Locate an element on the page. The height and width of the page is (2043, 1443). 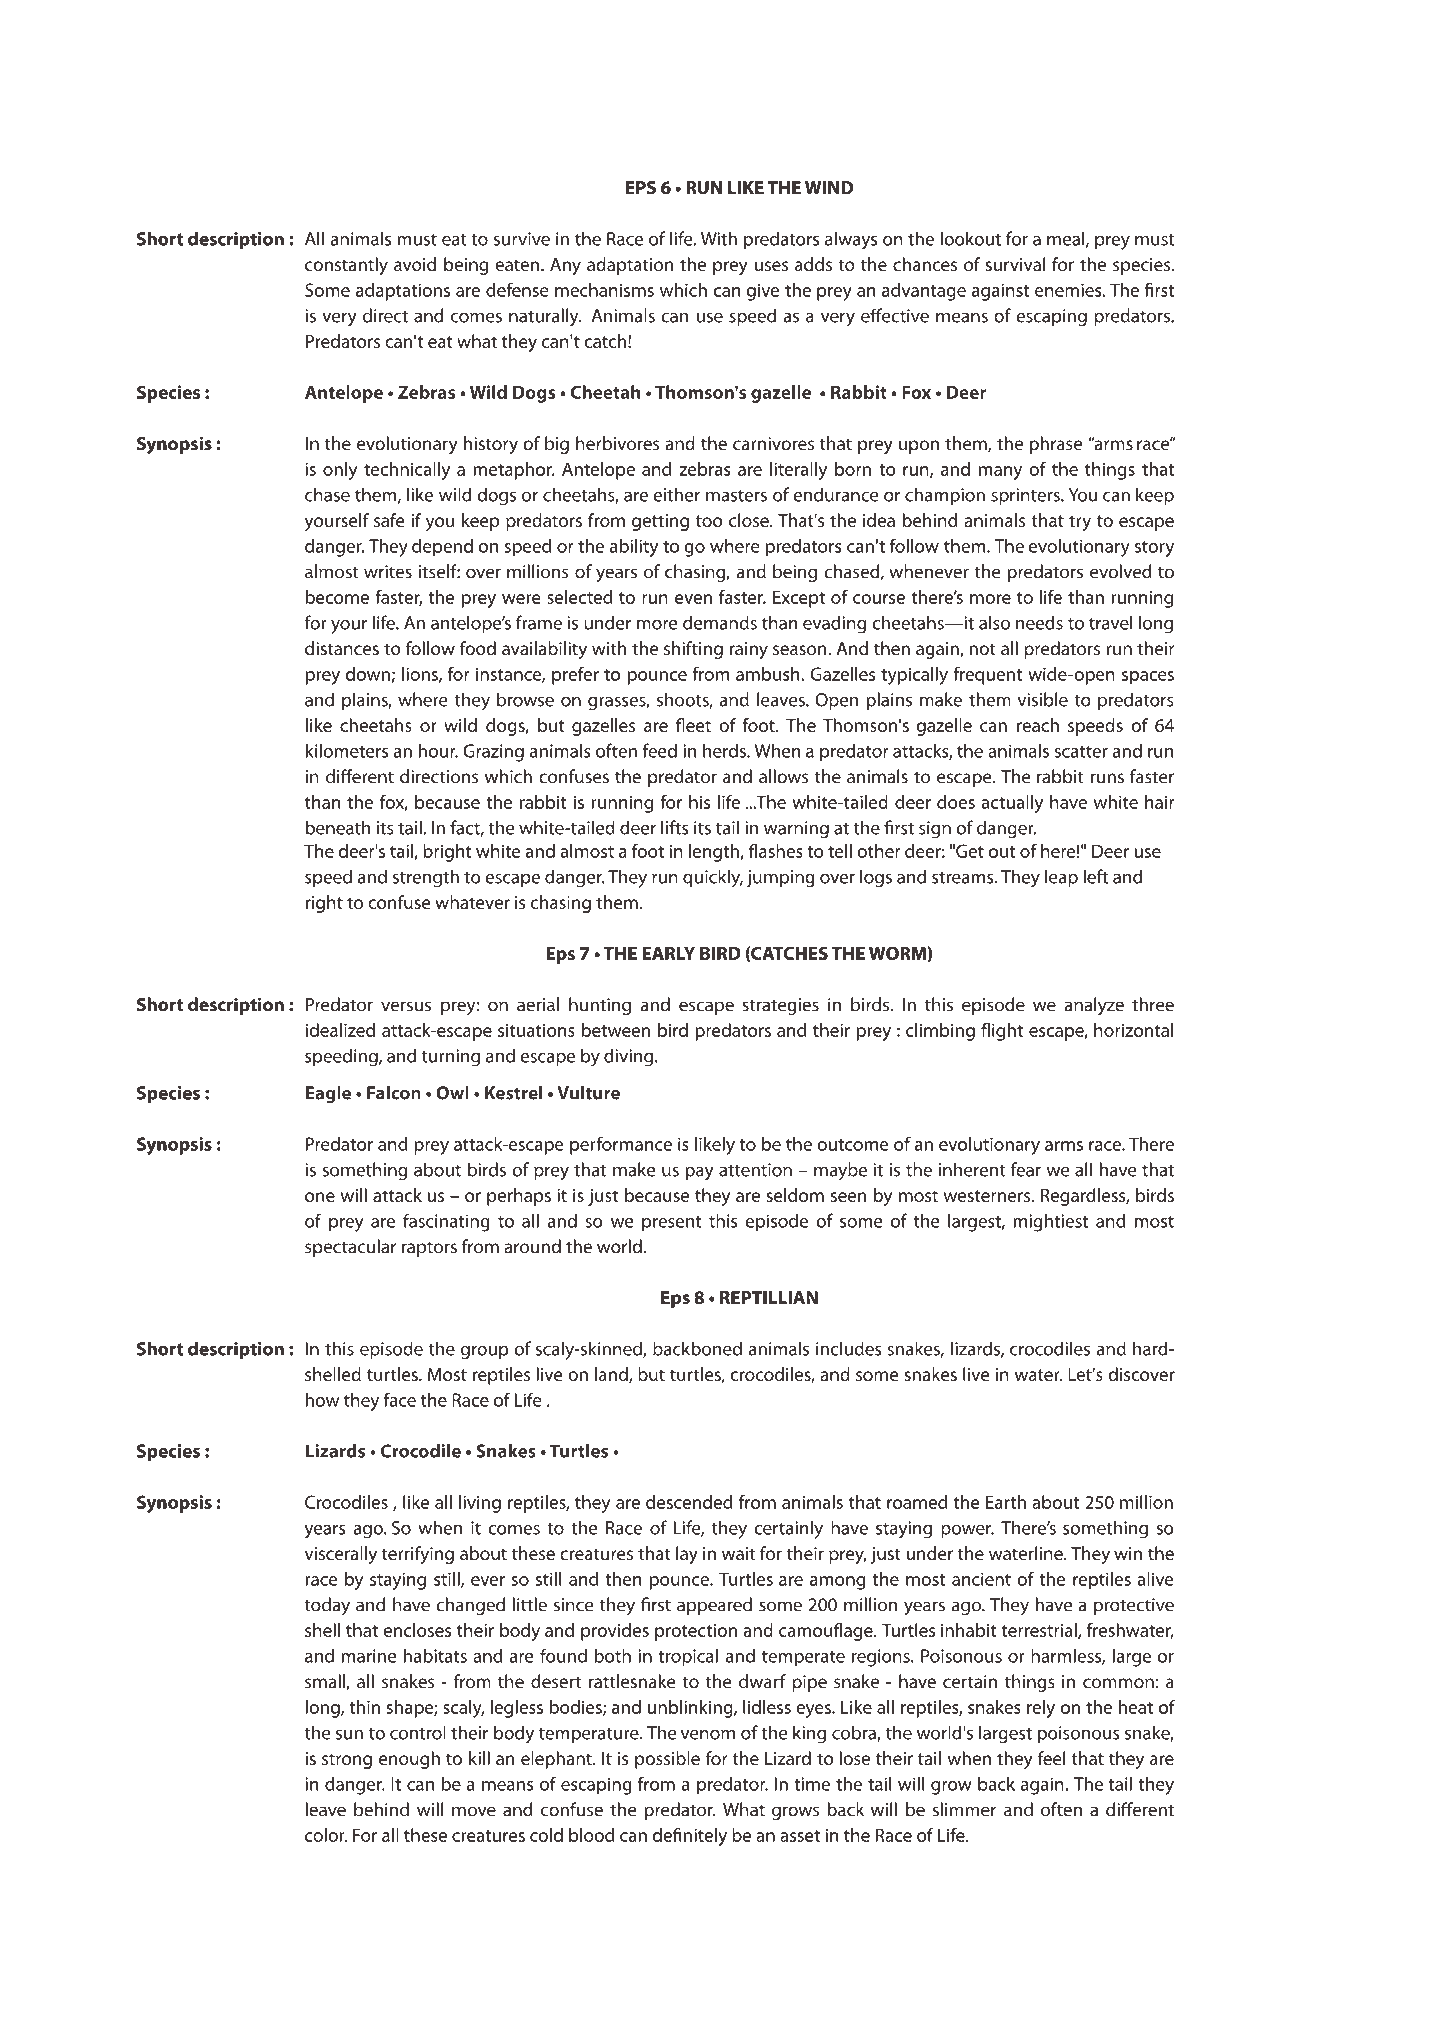
food is located at coordinates (478, 648).
